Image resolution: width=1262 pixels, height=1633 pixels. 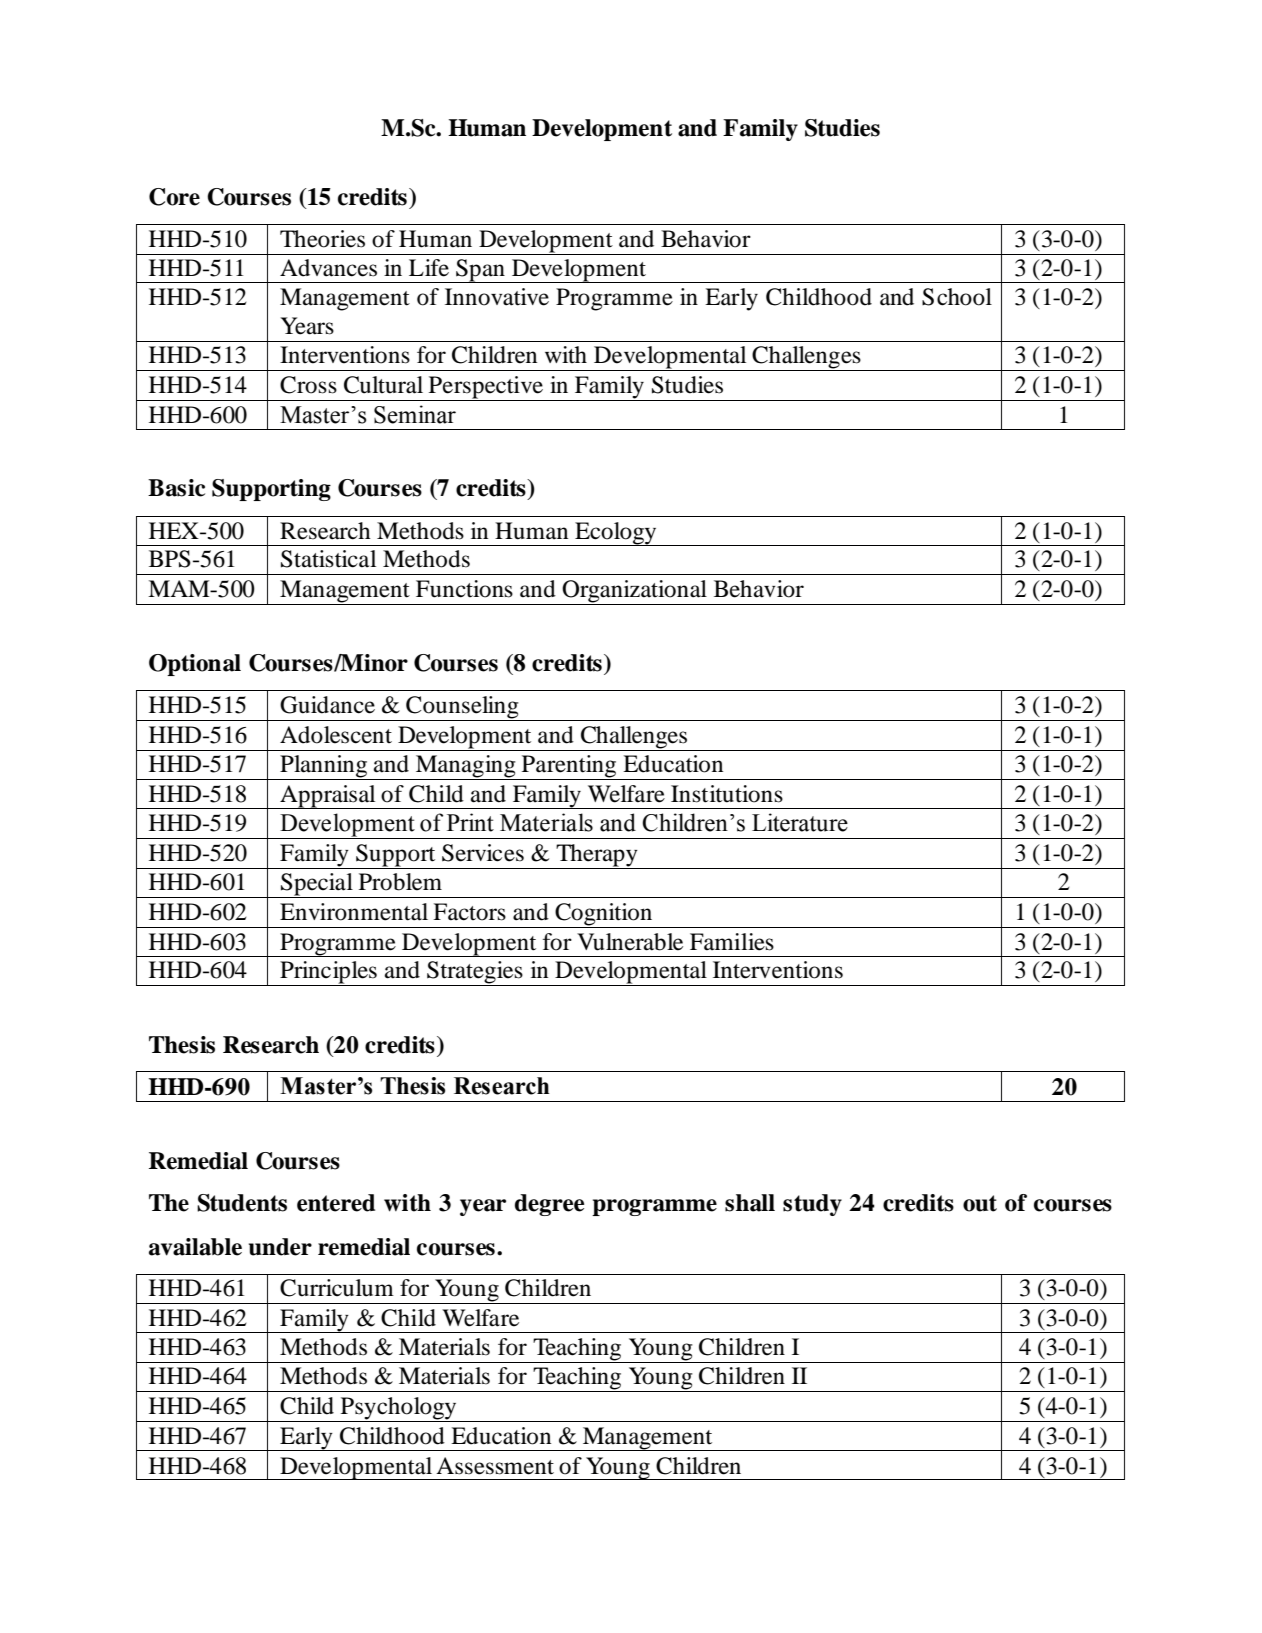 I want to click on Psychology, so click(x=399, y=1409).
